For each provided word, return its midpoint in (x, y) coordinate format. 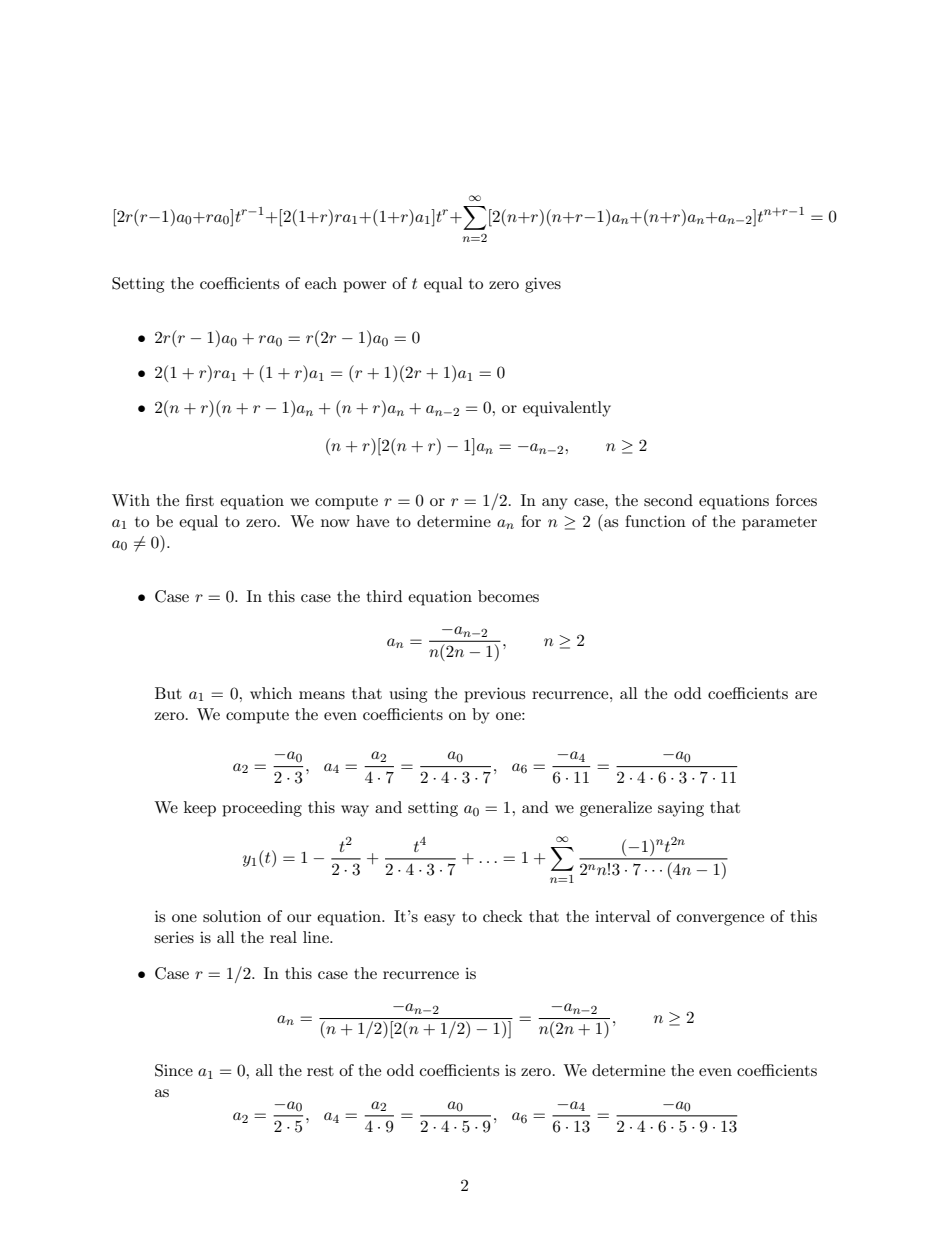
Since (174, 1070)
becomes (508, 596)
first (200, 500)
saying (681, 809)
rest (320, 1071)
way (355, 811)
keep (200, 809)
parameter (779, 524)
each (321, 283)
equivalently (567, 409)
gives (543, 285)
